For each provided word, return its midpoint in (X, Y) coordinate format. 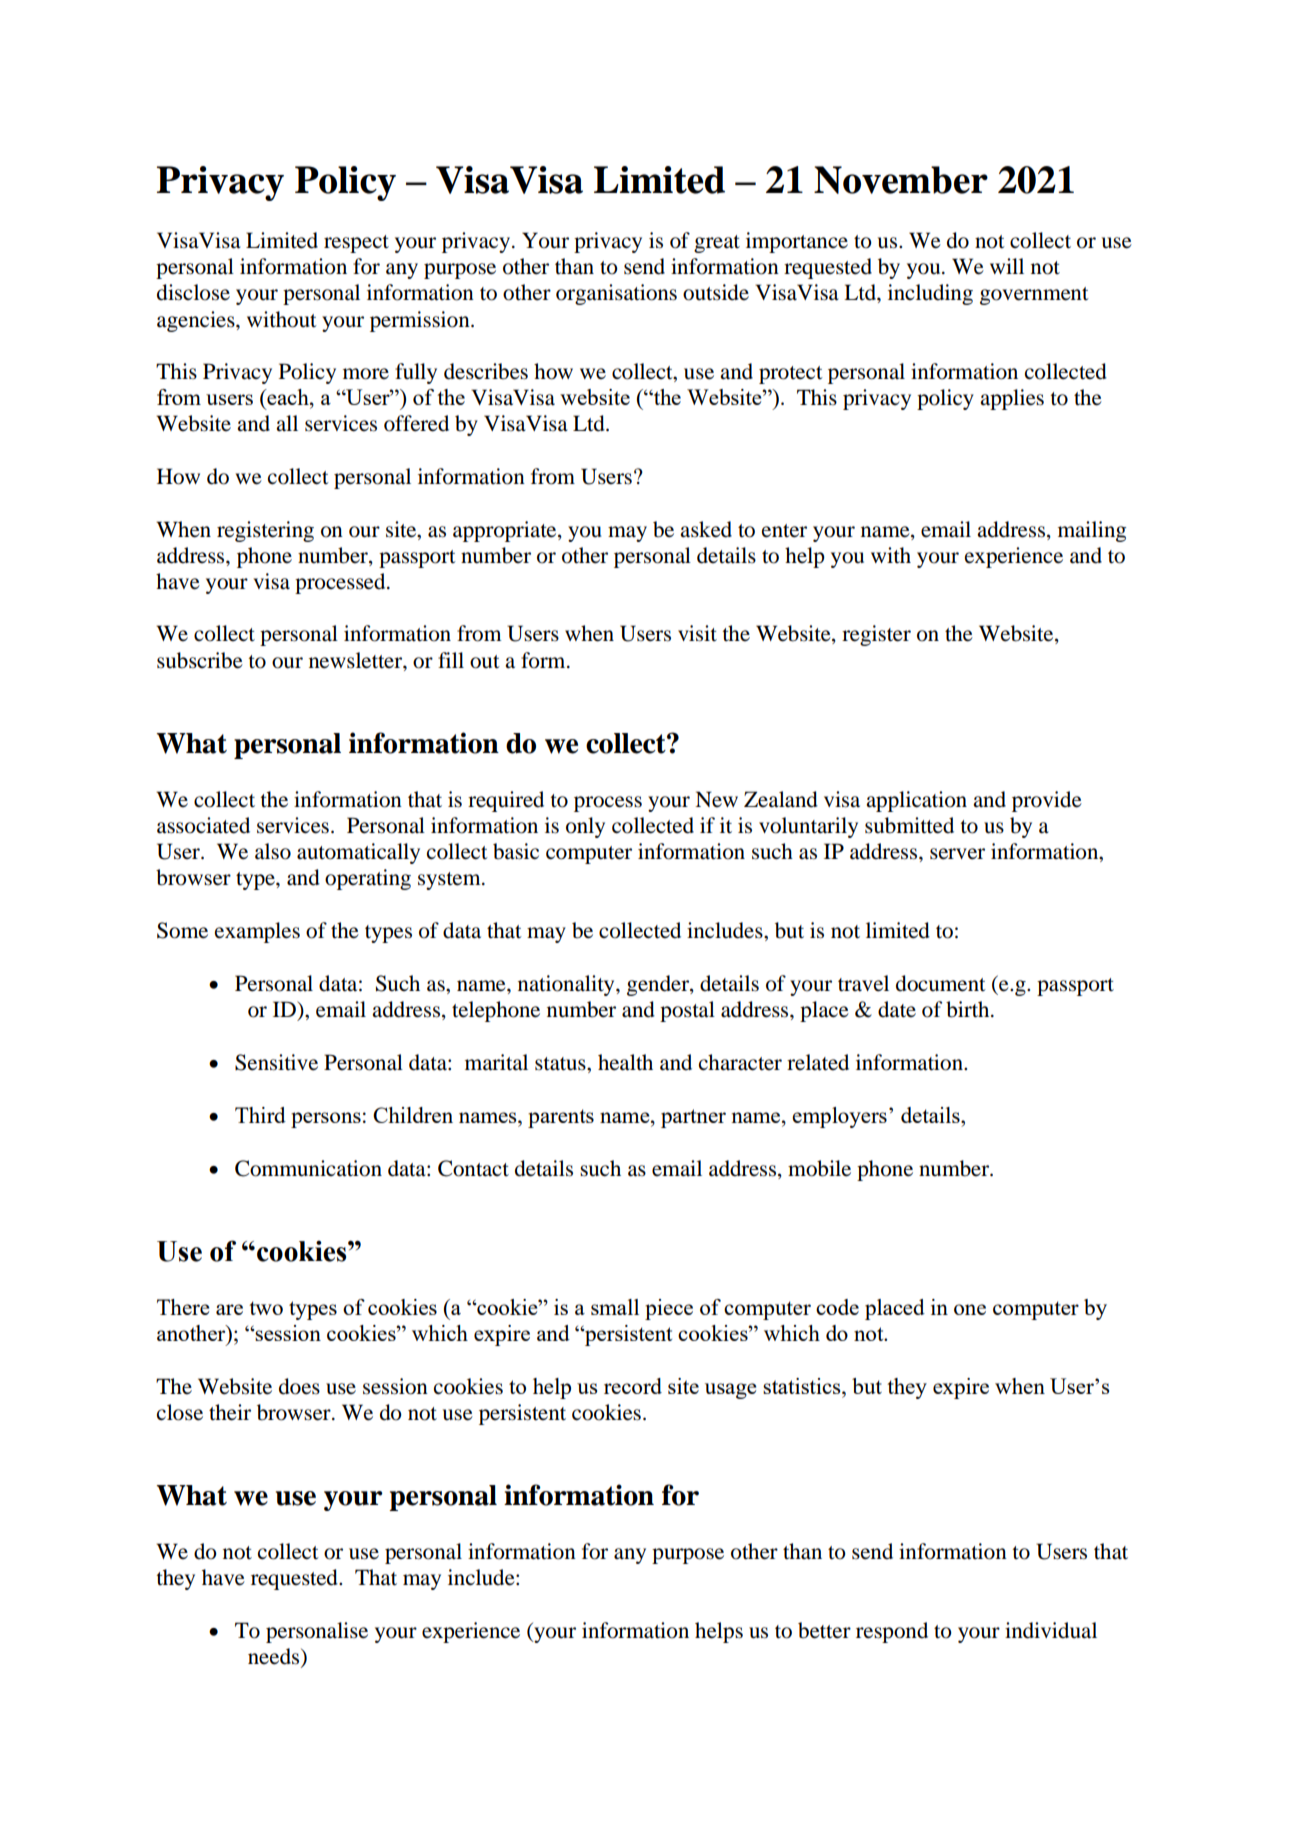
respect (356, 244)
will (1007, 266)
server (957, 854)
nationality (567, 985)
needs (275, 1657)
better (824, 1630)
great (717, 244)
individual (1051, 1630)
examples (257, 932)
